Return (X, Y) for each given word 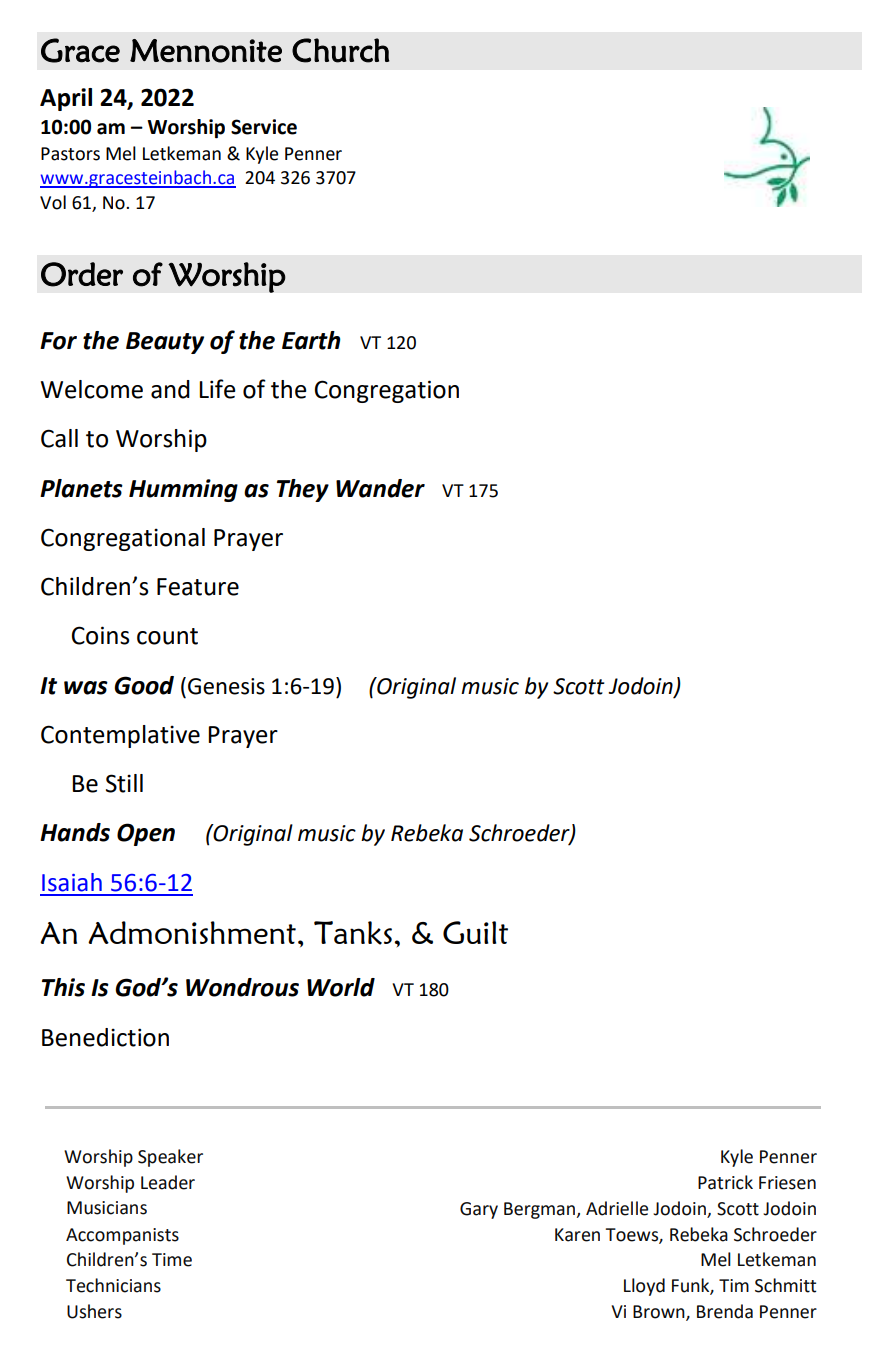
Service (264, 127)
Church (341, 50)
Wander (380, 488)
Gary (479, 1210)
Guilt (475, 932)
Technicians (113, 1285)
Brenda (725, 1311)
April (66, 99)
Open (146, 834)
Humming (183, 490)
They (303, 490)
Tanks (353, 933)
